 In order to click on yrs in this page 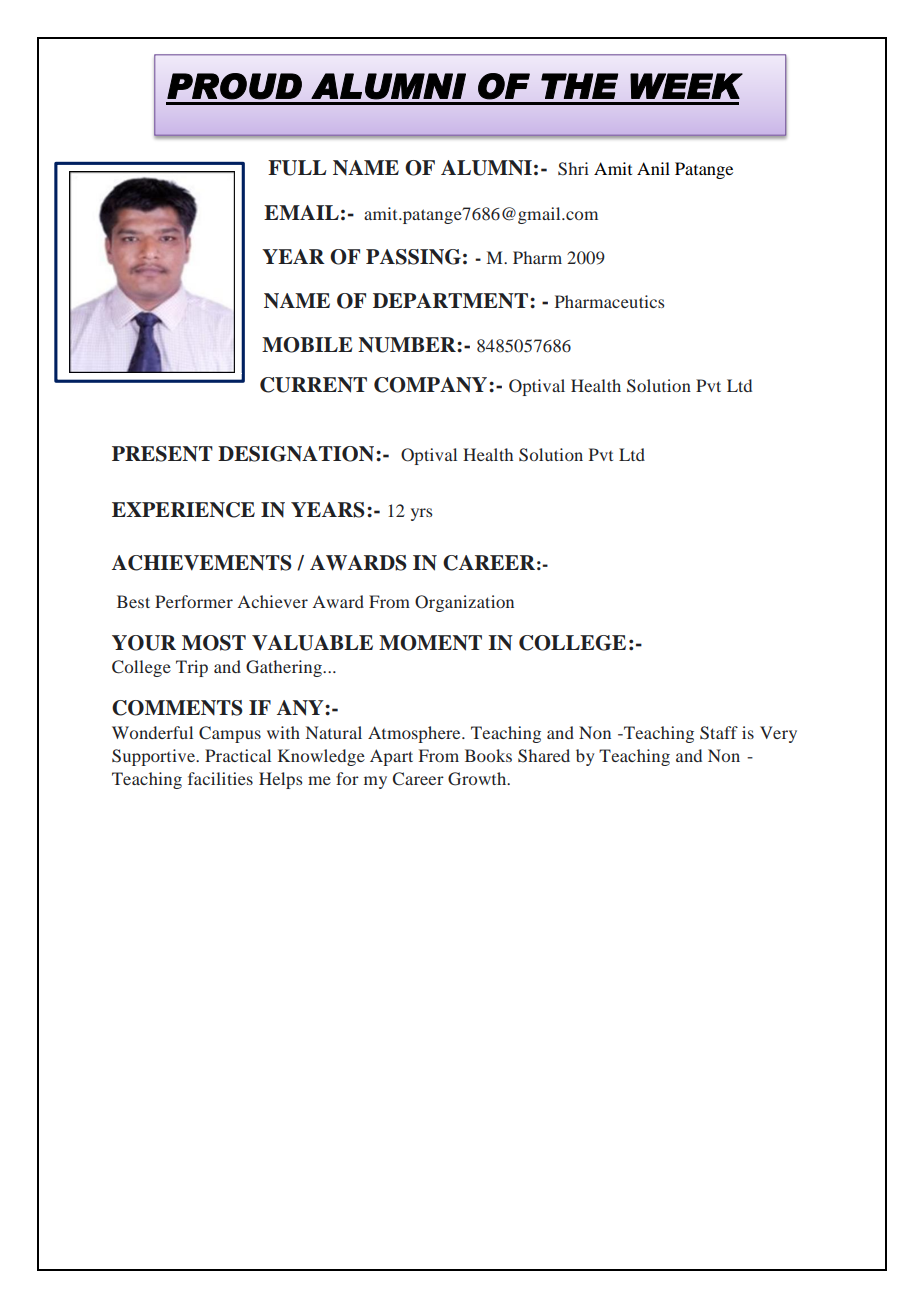, I will do `click(421, 514)`.
